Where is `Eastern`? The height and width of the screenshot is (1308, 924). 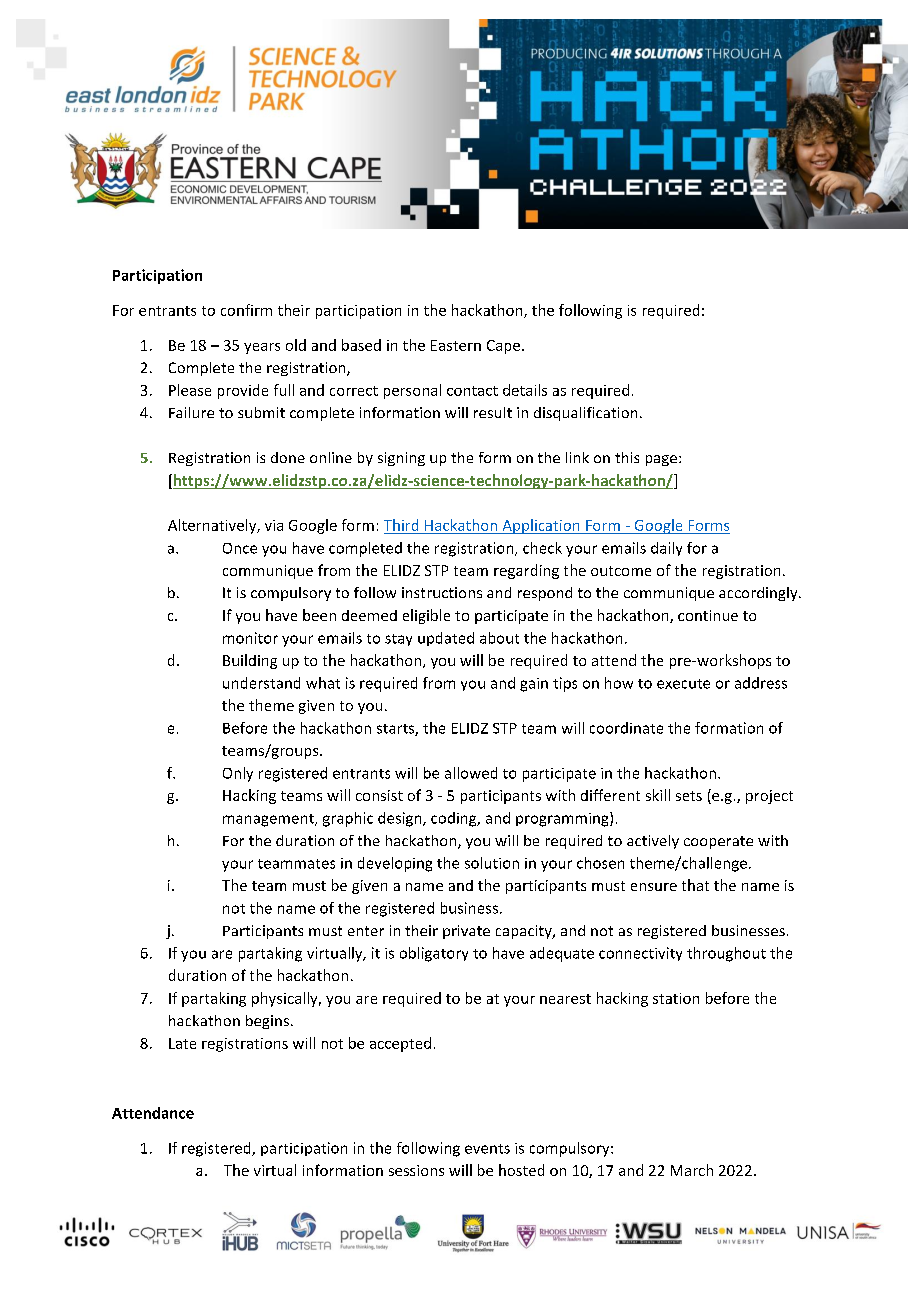
Eastern is located at coordinates (456, 345).
